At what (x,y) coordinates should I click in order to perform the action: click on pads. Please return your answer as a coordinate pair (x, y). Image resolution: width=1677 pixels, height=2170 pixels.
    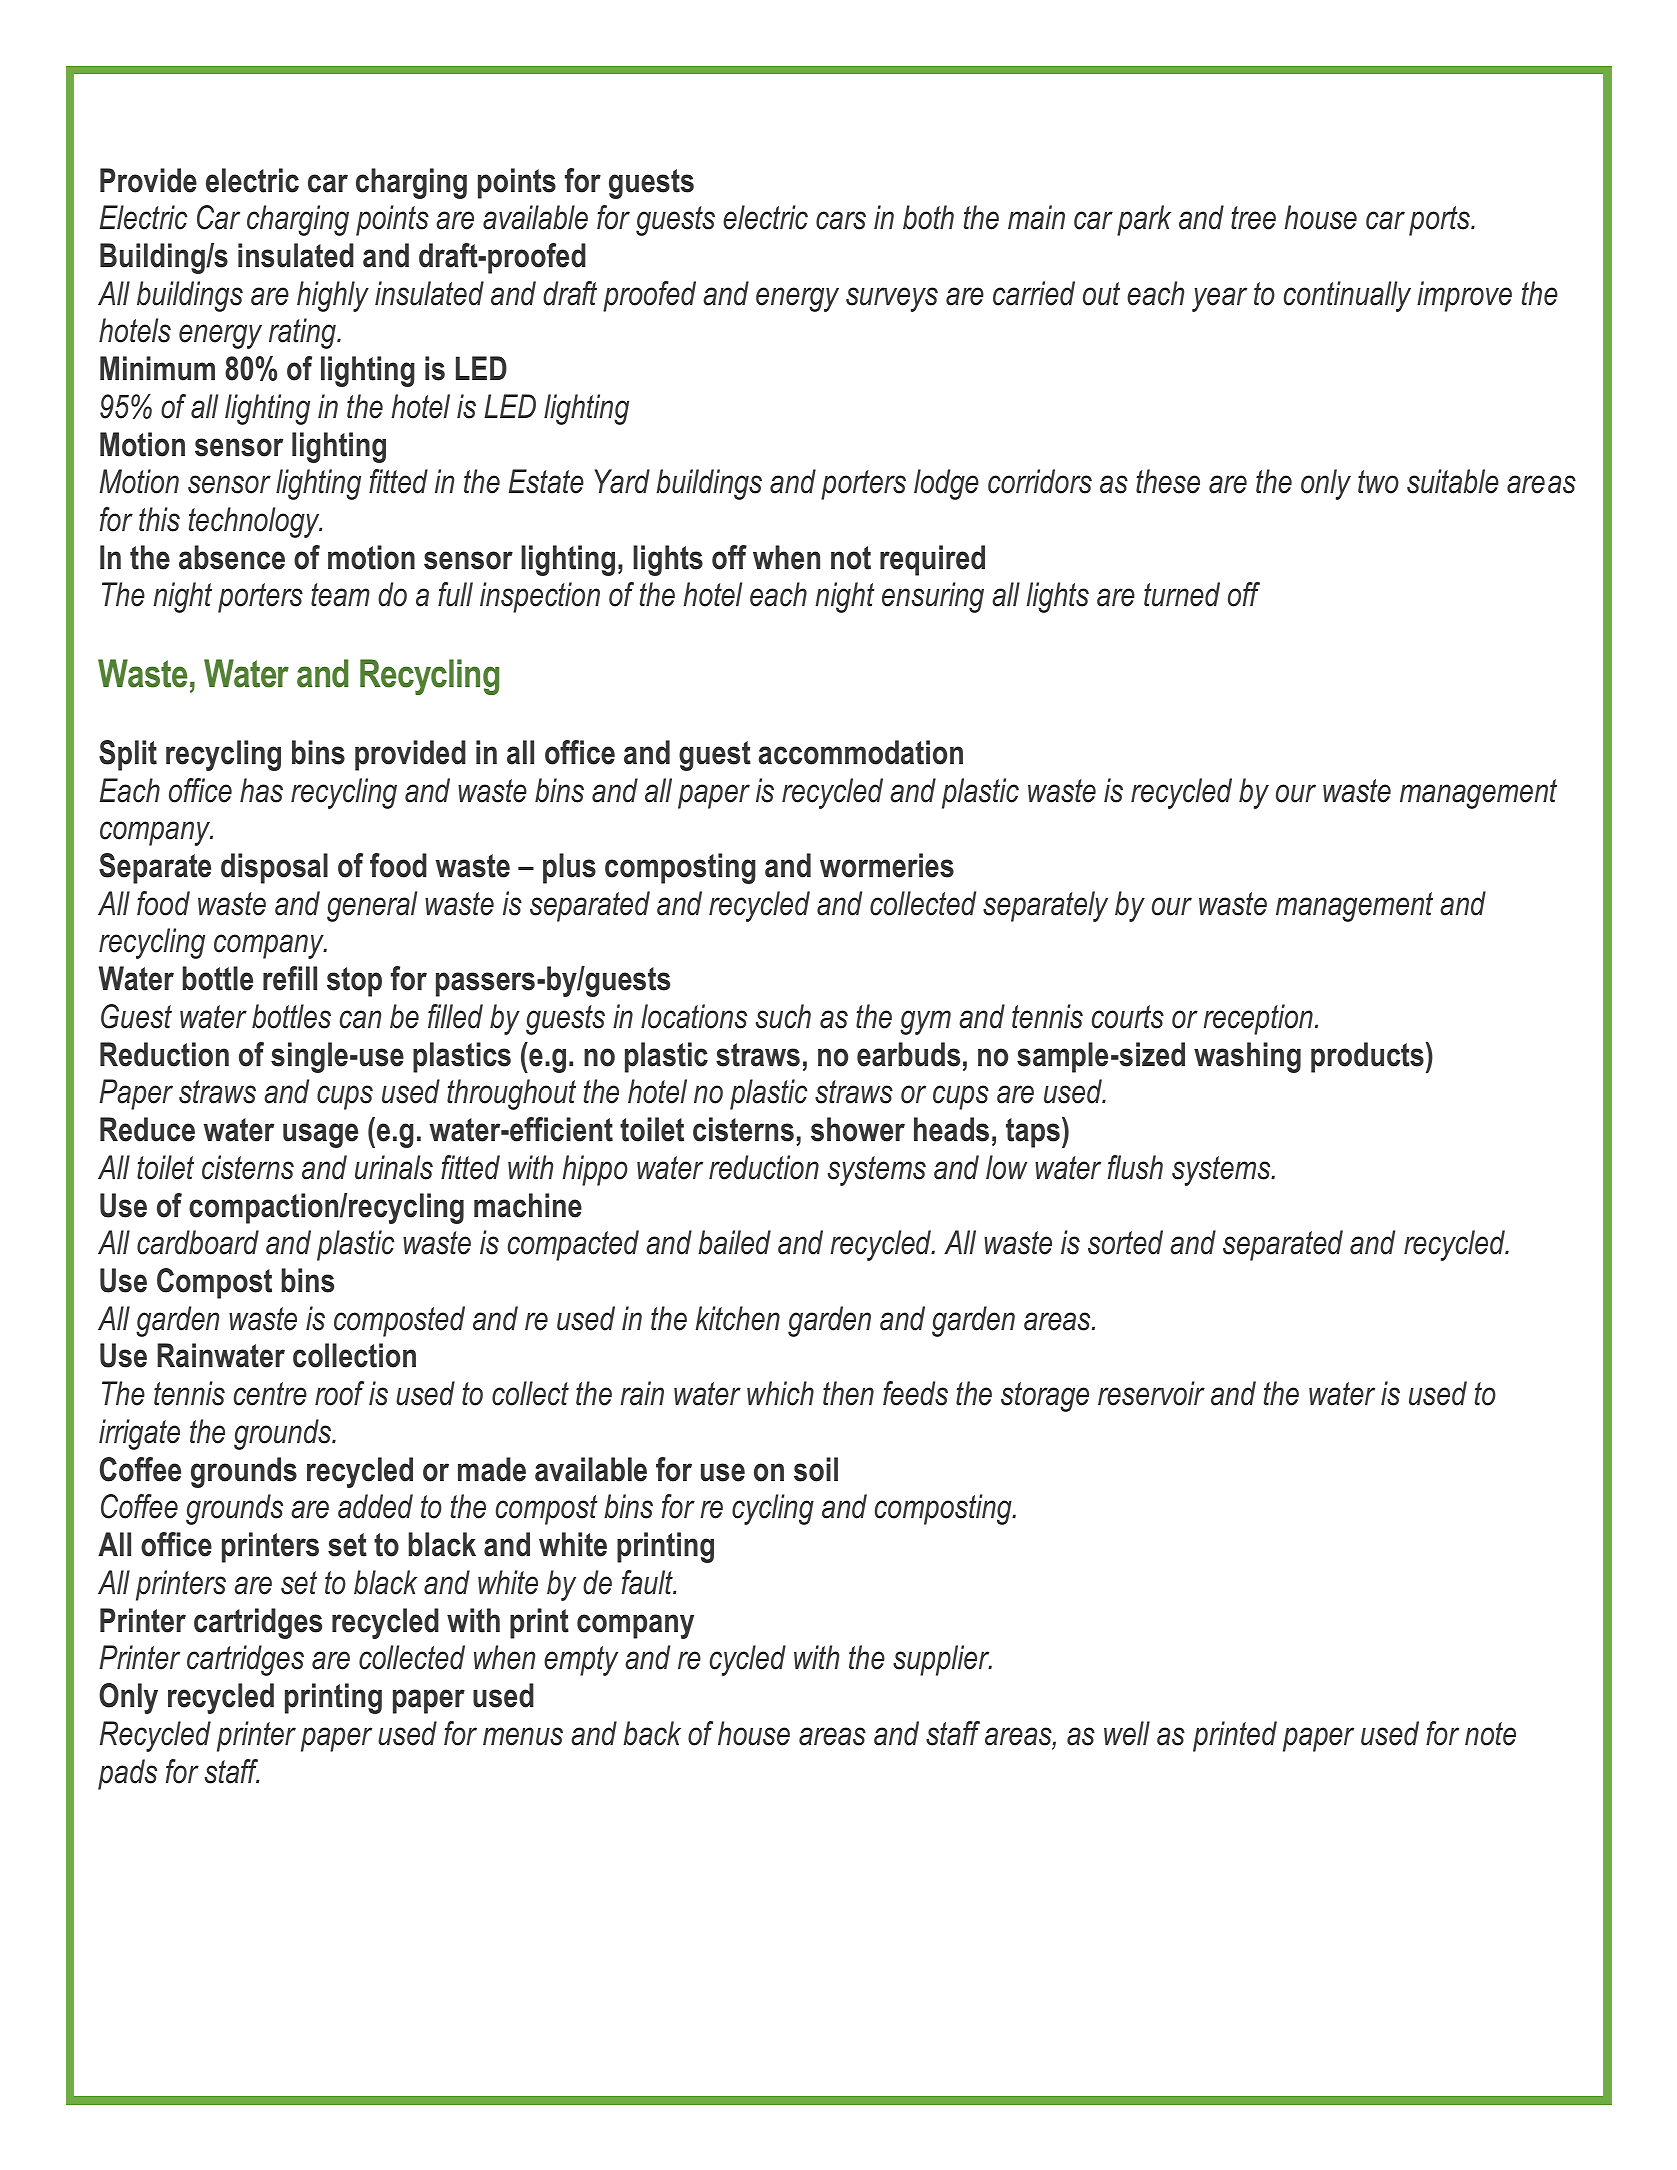
    Looking at the image, I should click on (127, 1774).
